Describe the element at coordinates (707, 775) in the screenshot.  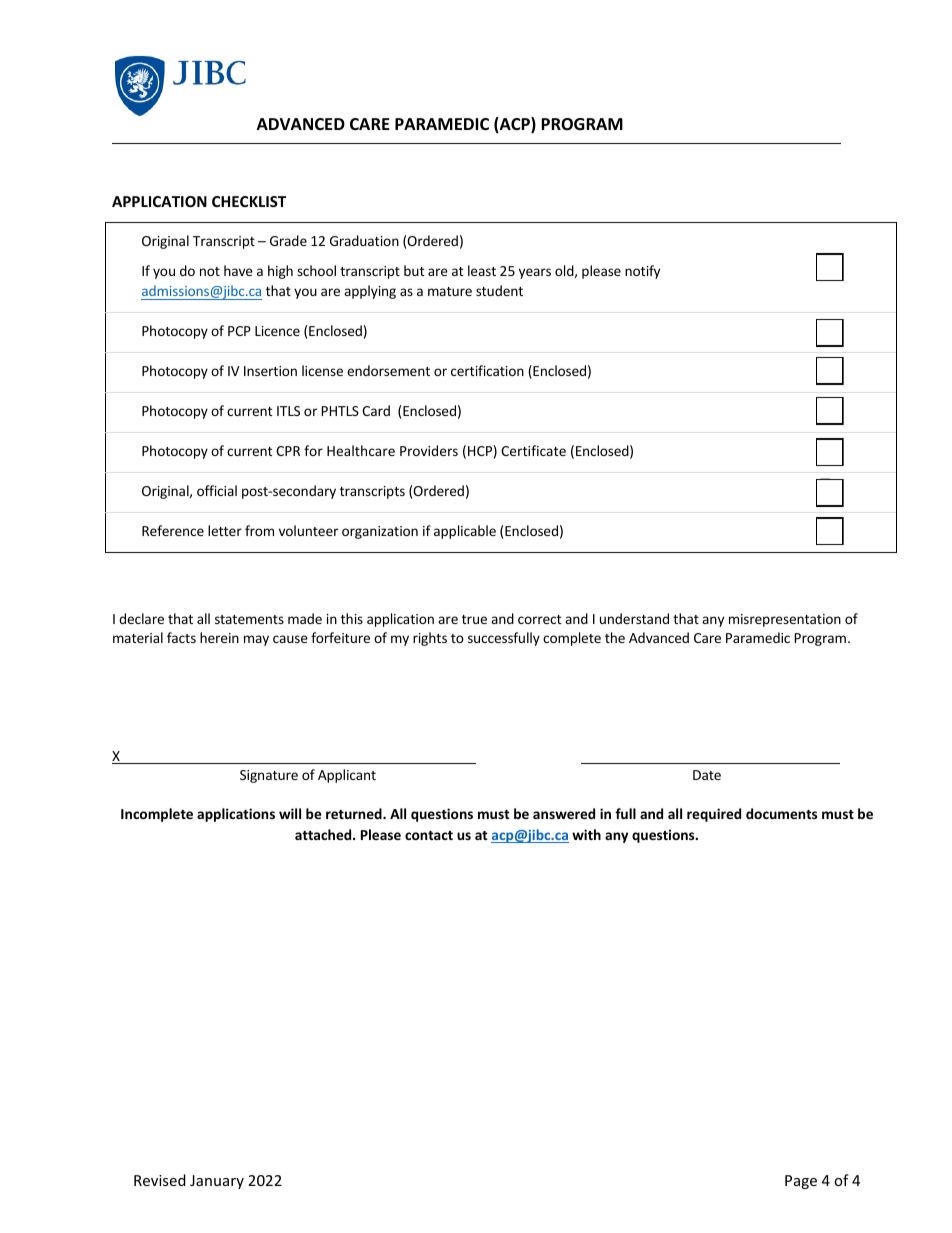
I see `Date` at that location.
